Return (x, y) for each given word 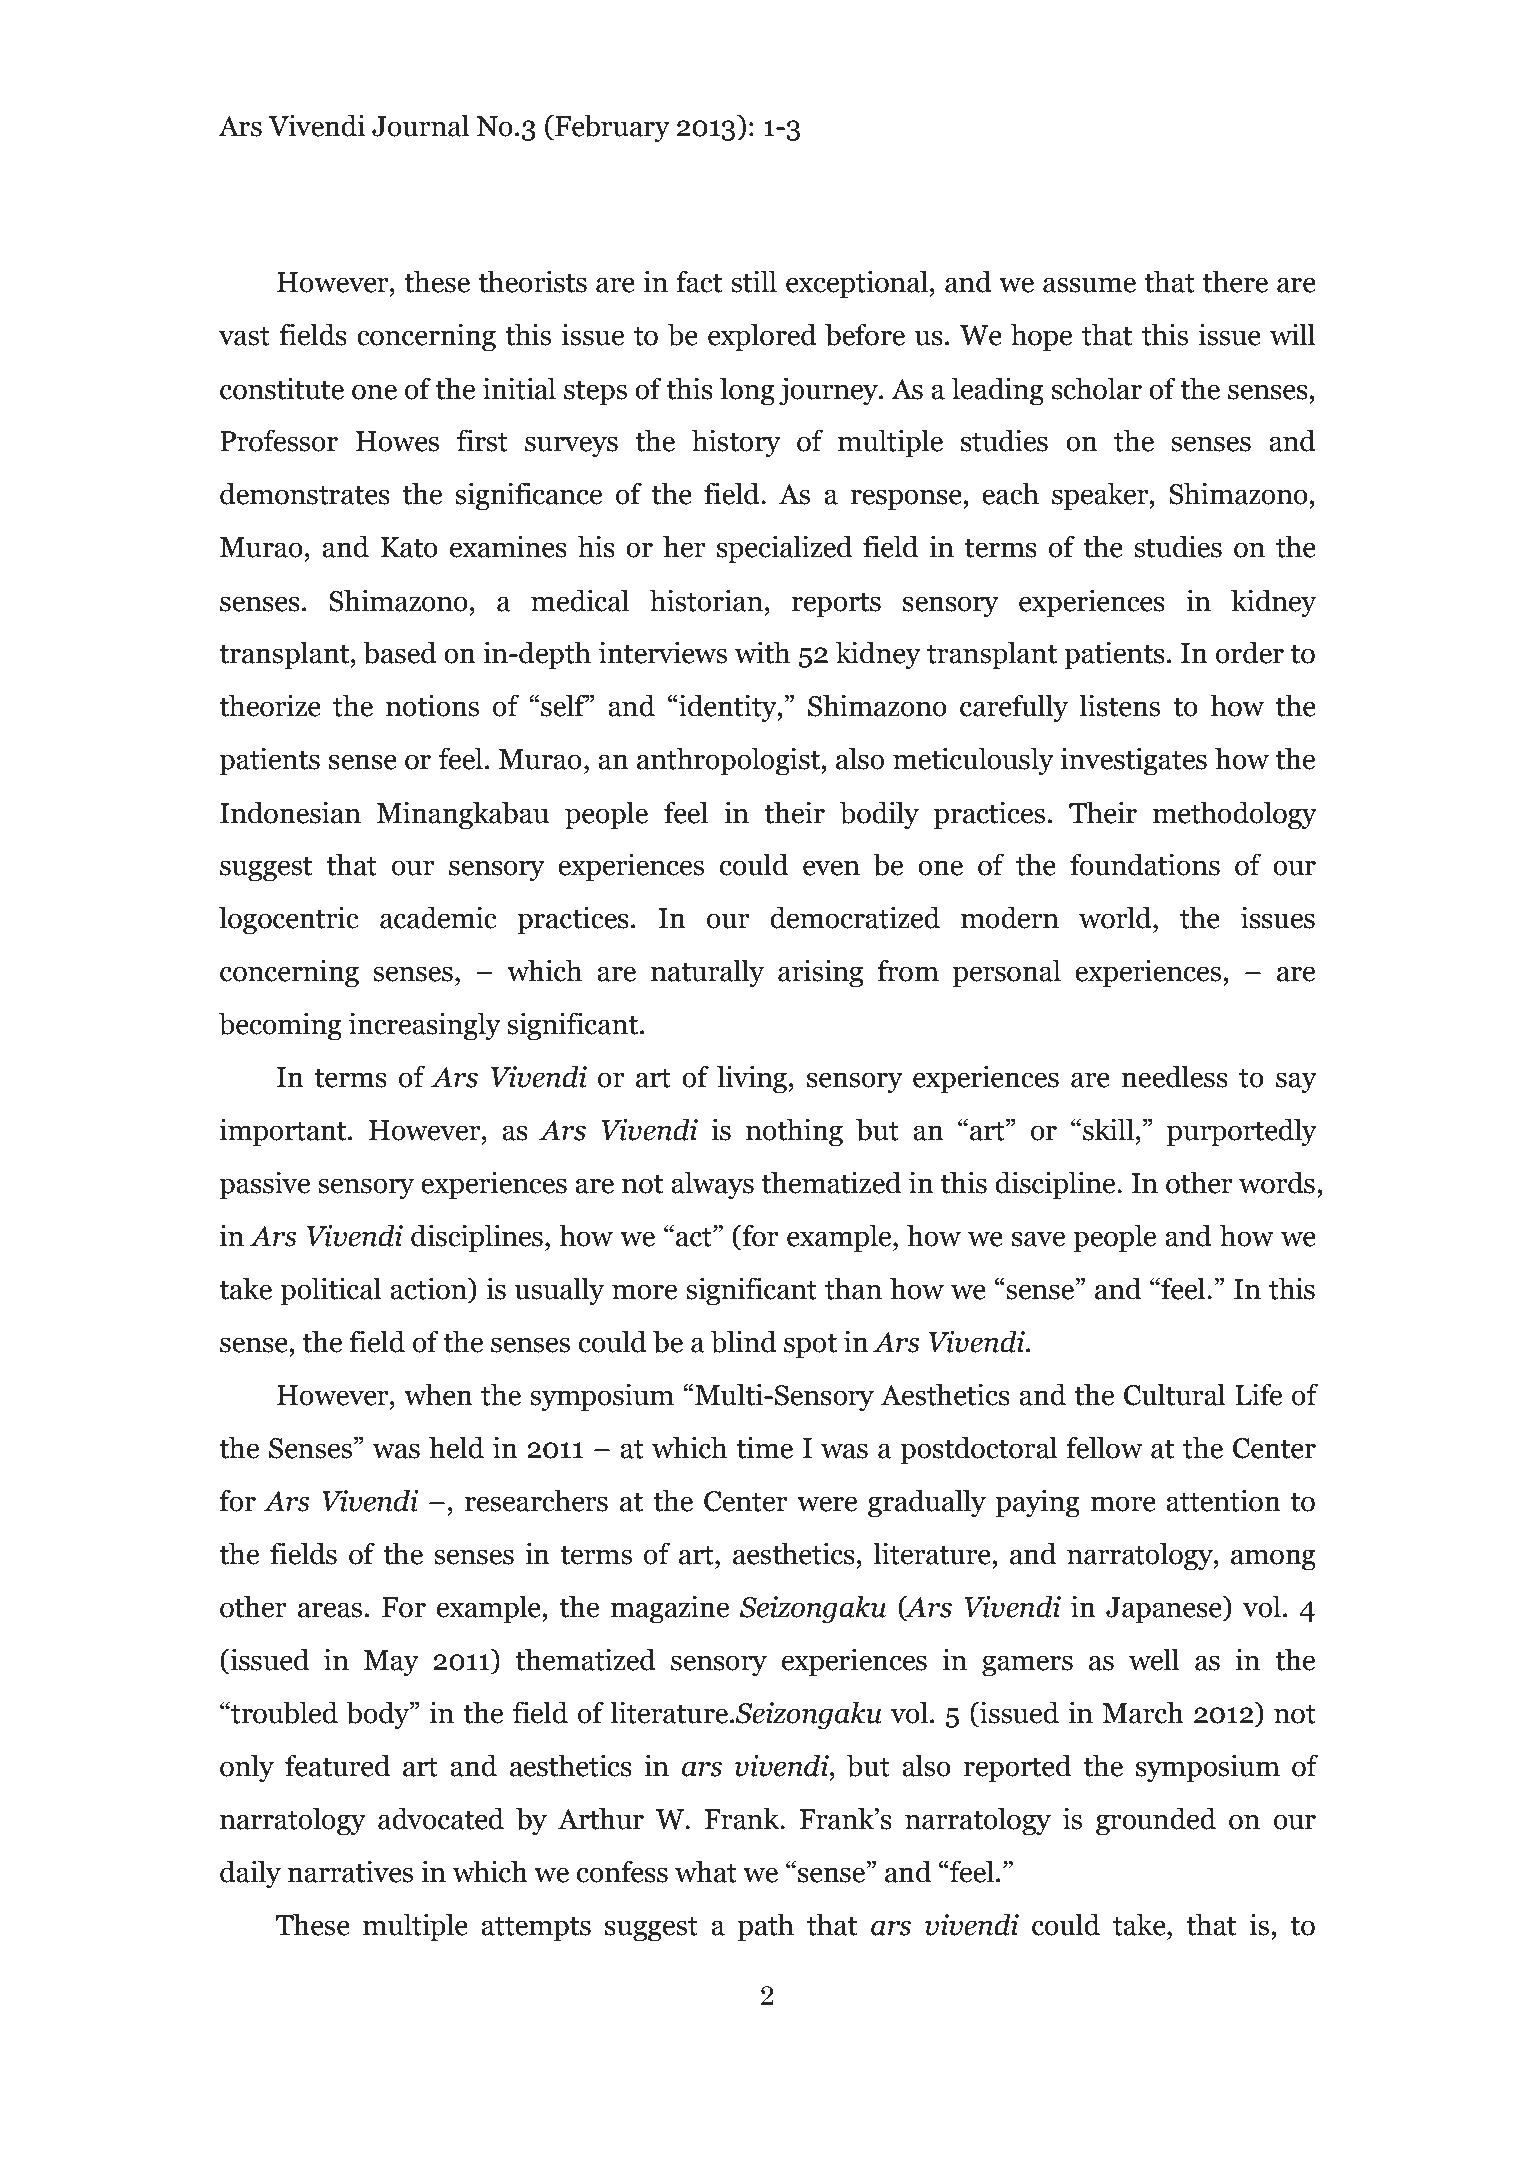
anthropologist (729, 761)
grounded (1156, 1821)
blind (744, 1341)
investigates (1134, 761)
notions (432, 705)
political (330, 1291)
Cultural (1174, 1394)
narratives (350, 1871)
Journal (420, 125)
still (754, 281)
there (1235, 281)
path (766, 1927)
